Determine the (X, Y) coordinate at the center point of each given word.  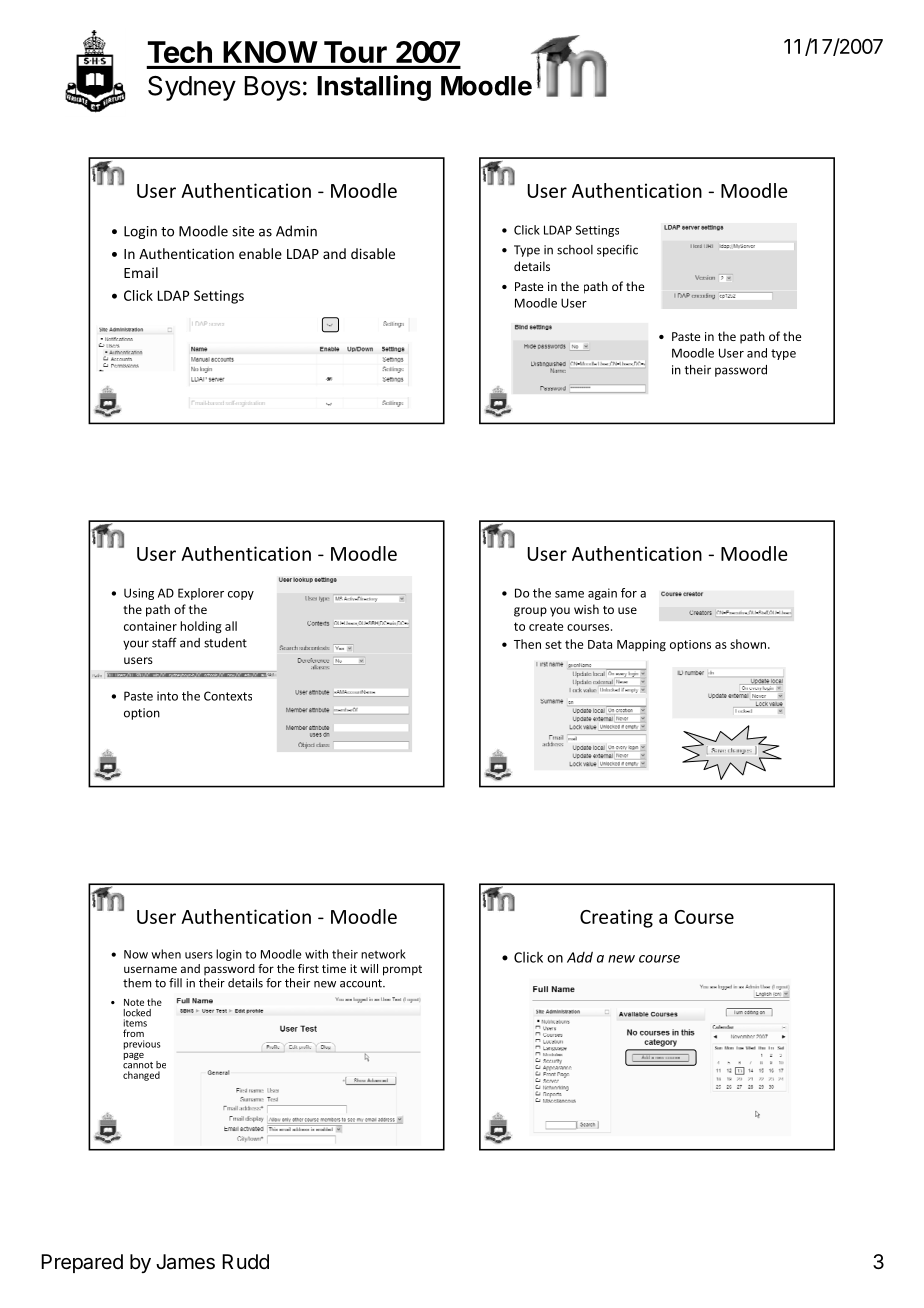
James (185, 1262)
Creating (616, 918)
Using (139, 594)
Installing (374, 88)
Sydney (192, 88)
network (383, 954)
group (530, 612)
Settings (597, 231)
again (602, 594)
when (166, 954)
